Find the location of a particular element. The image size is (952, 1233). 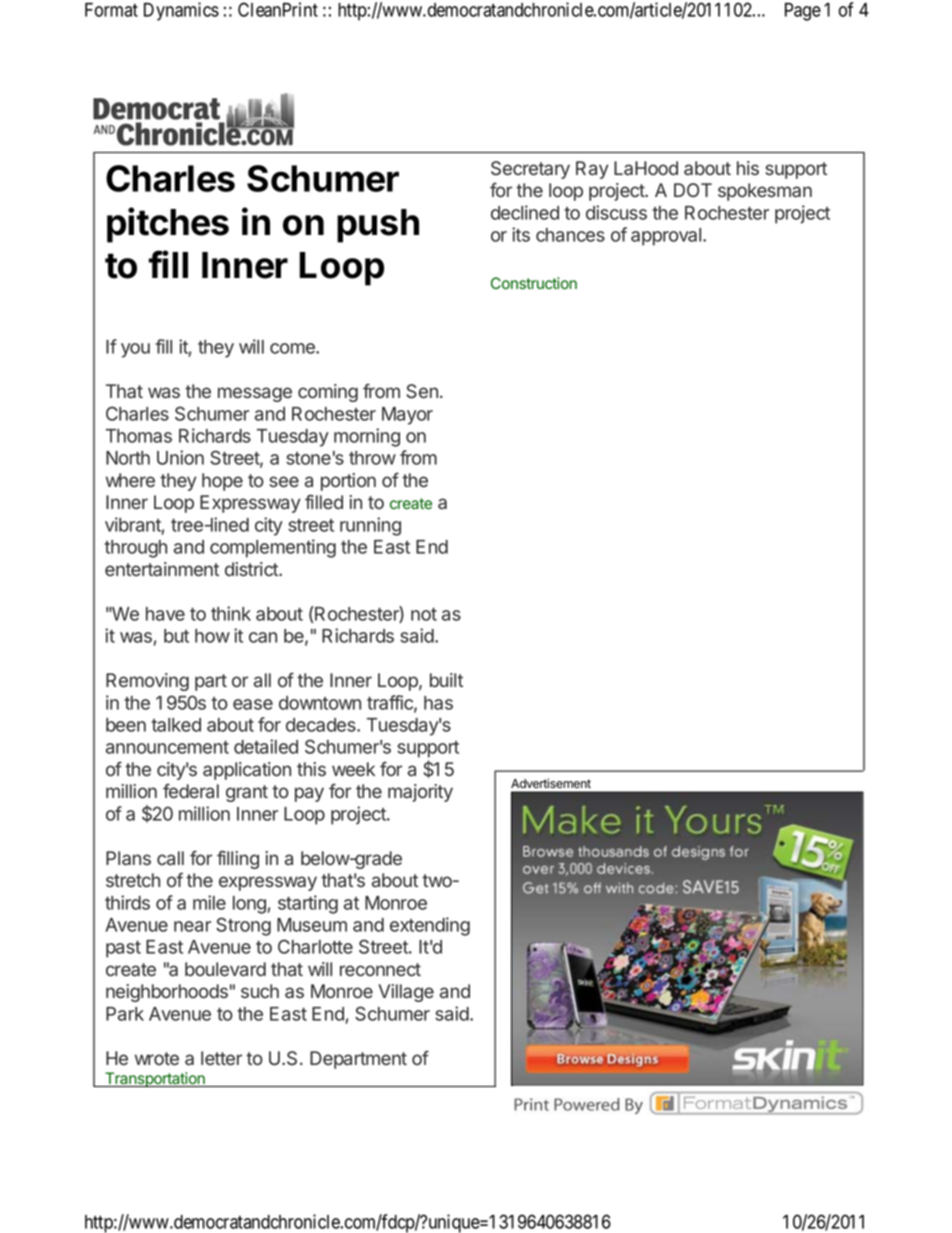

Page is located at coordinates (803, 12).
